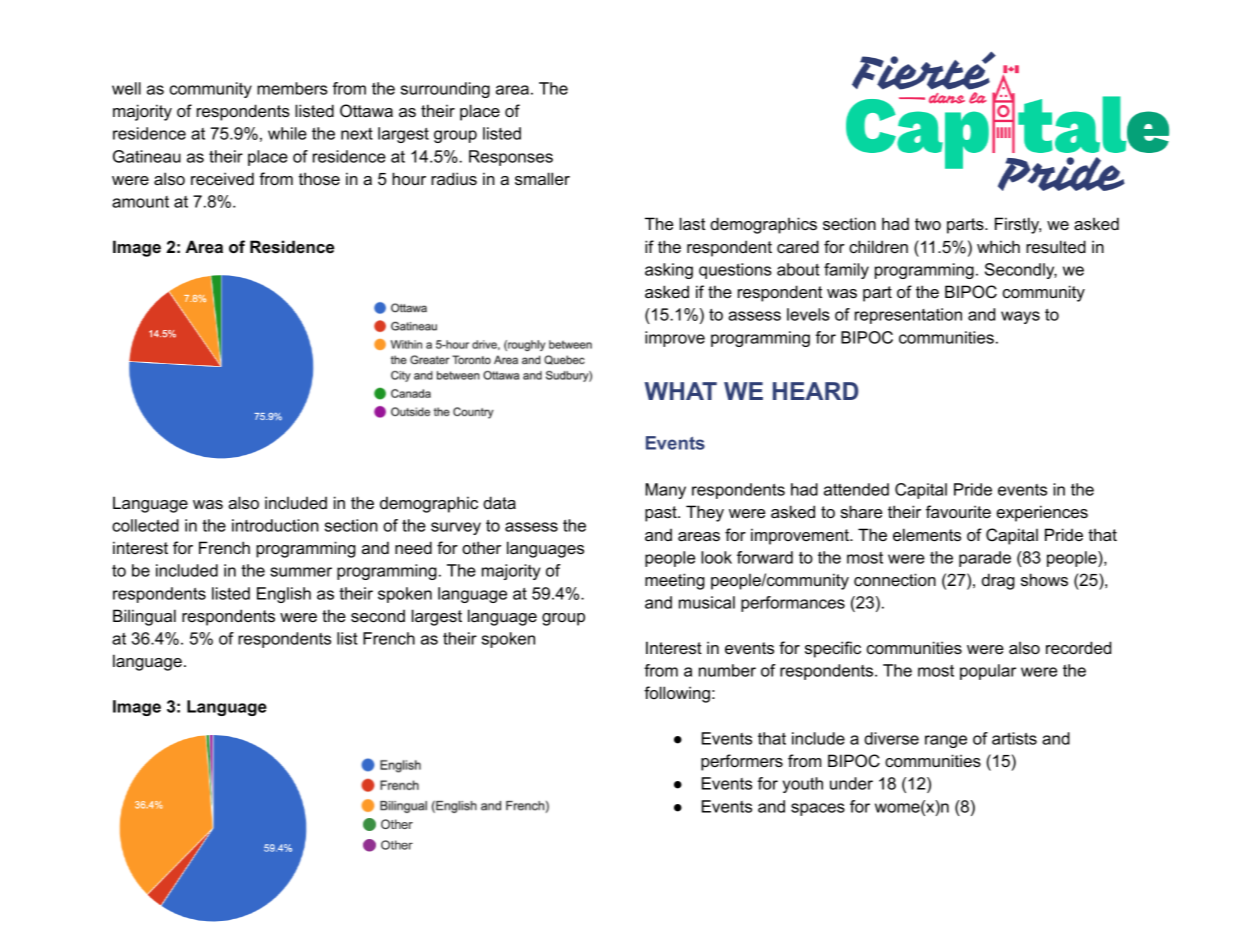 The width and height of the screenshot is (1233, 952). Describe the element at coordinates (275, 525) in the screenshot. I see `introduction` at that location.
